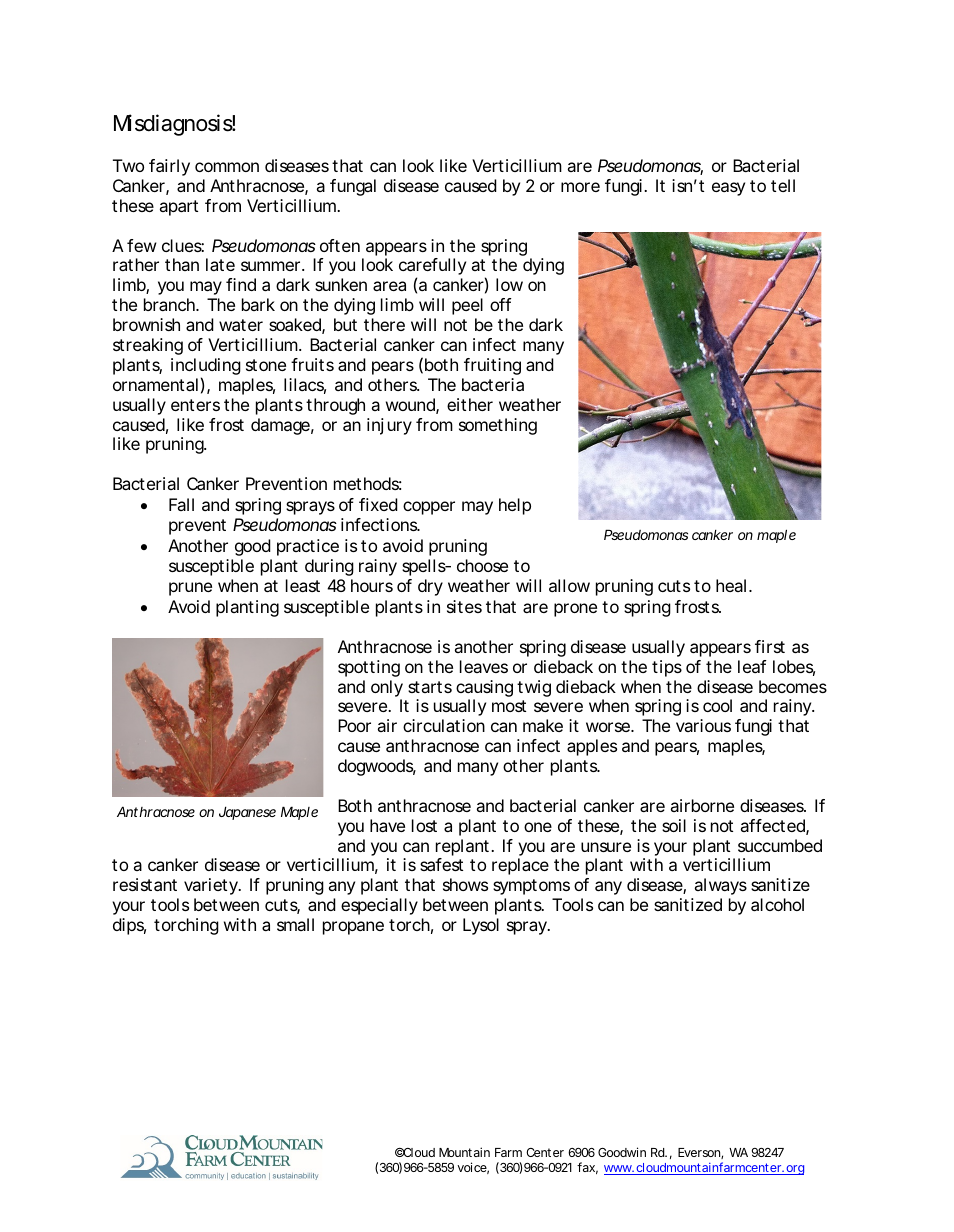  I want to click on fruiting, so click(492, 366).
